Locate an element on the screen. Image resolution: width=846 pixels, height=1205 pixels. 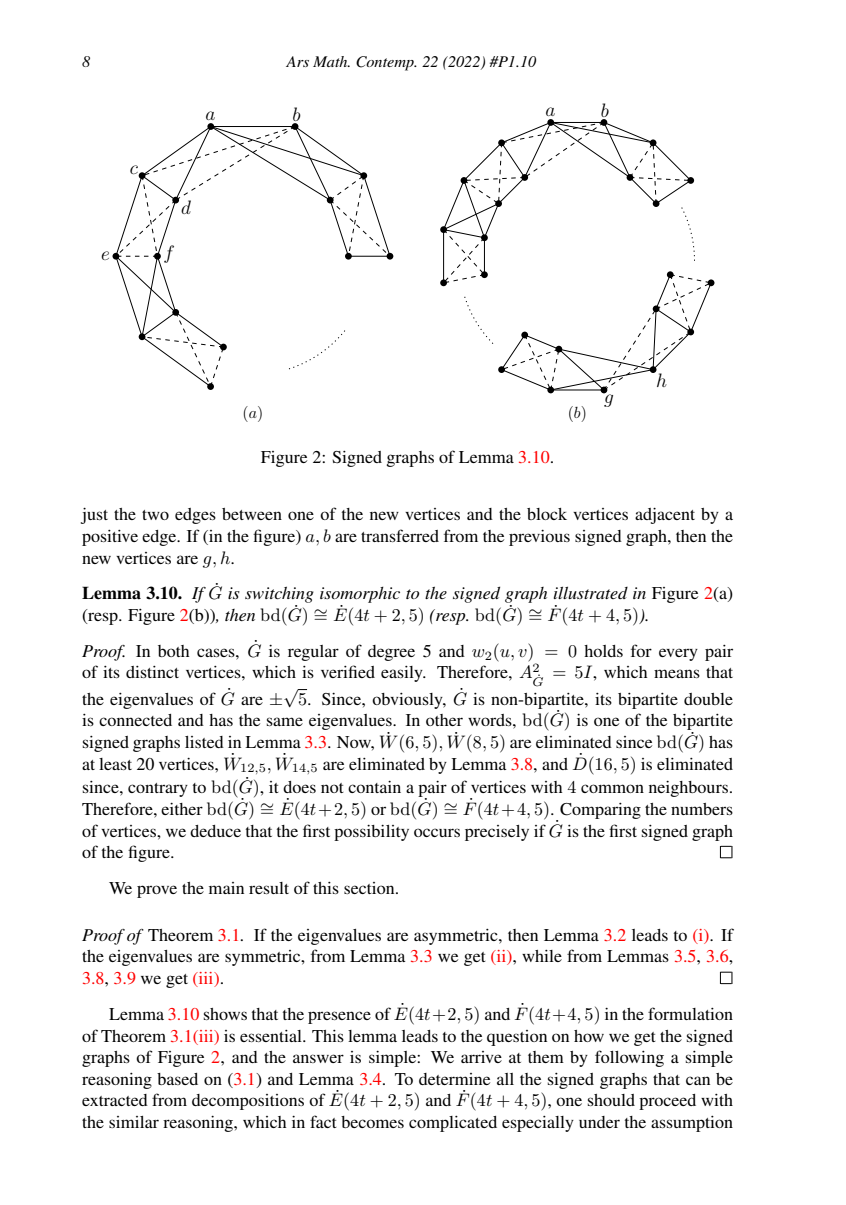
positive is located at coordinates (110, 538).
